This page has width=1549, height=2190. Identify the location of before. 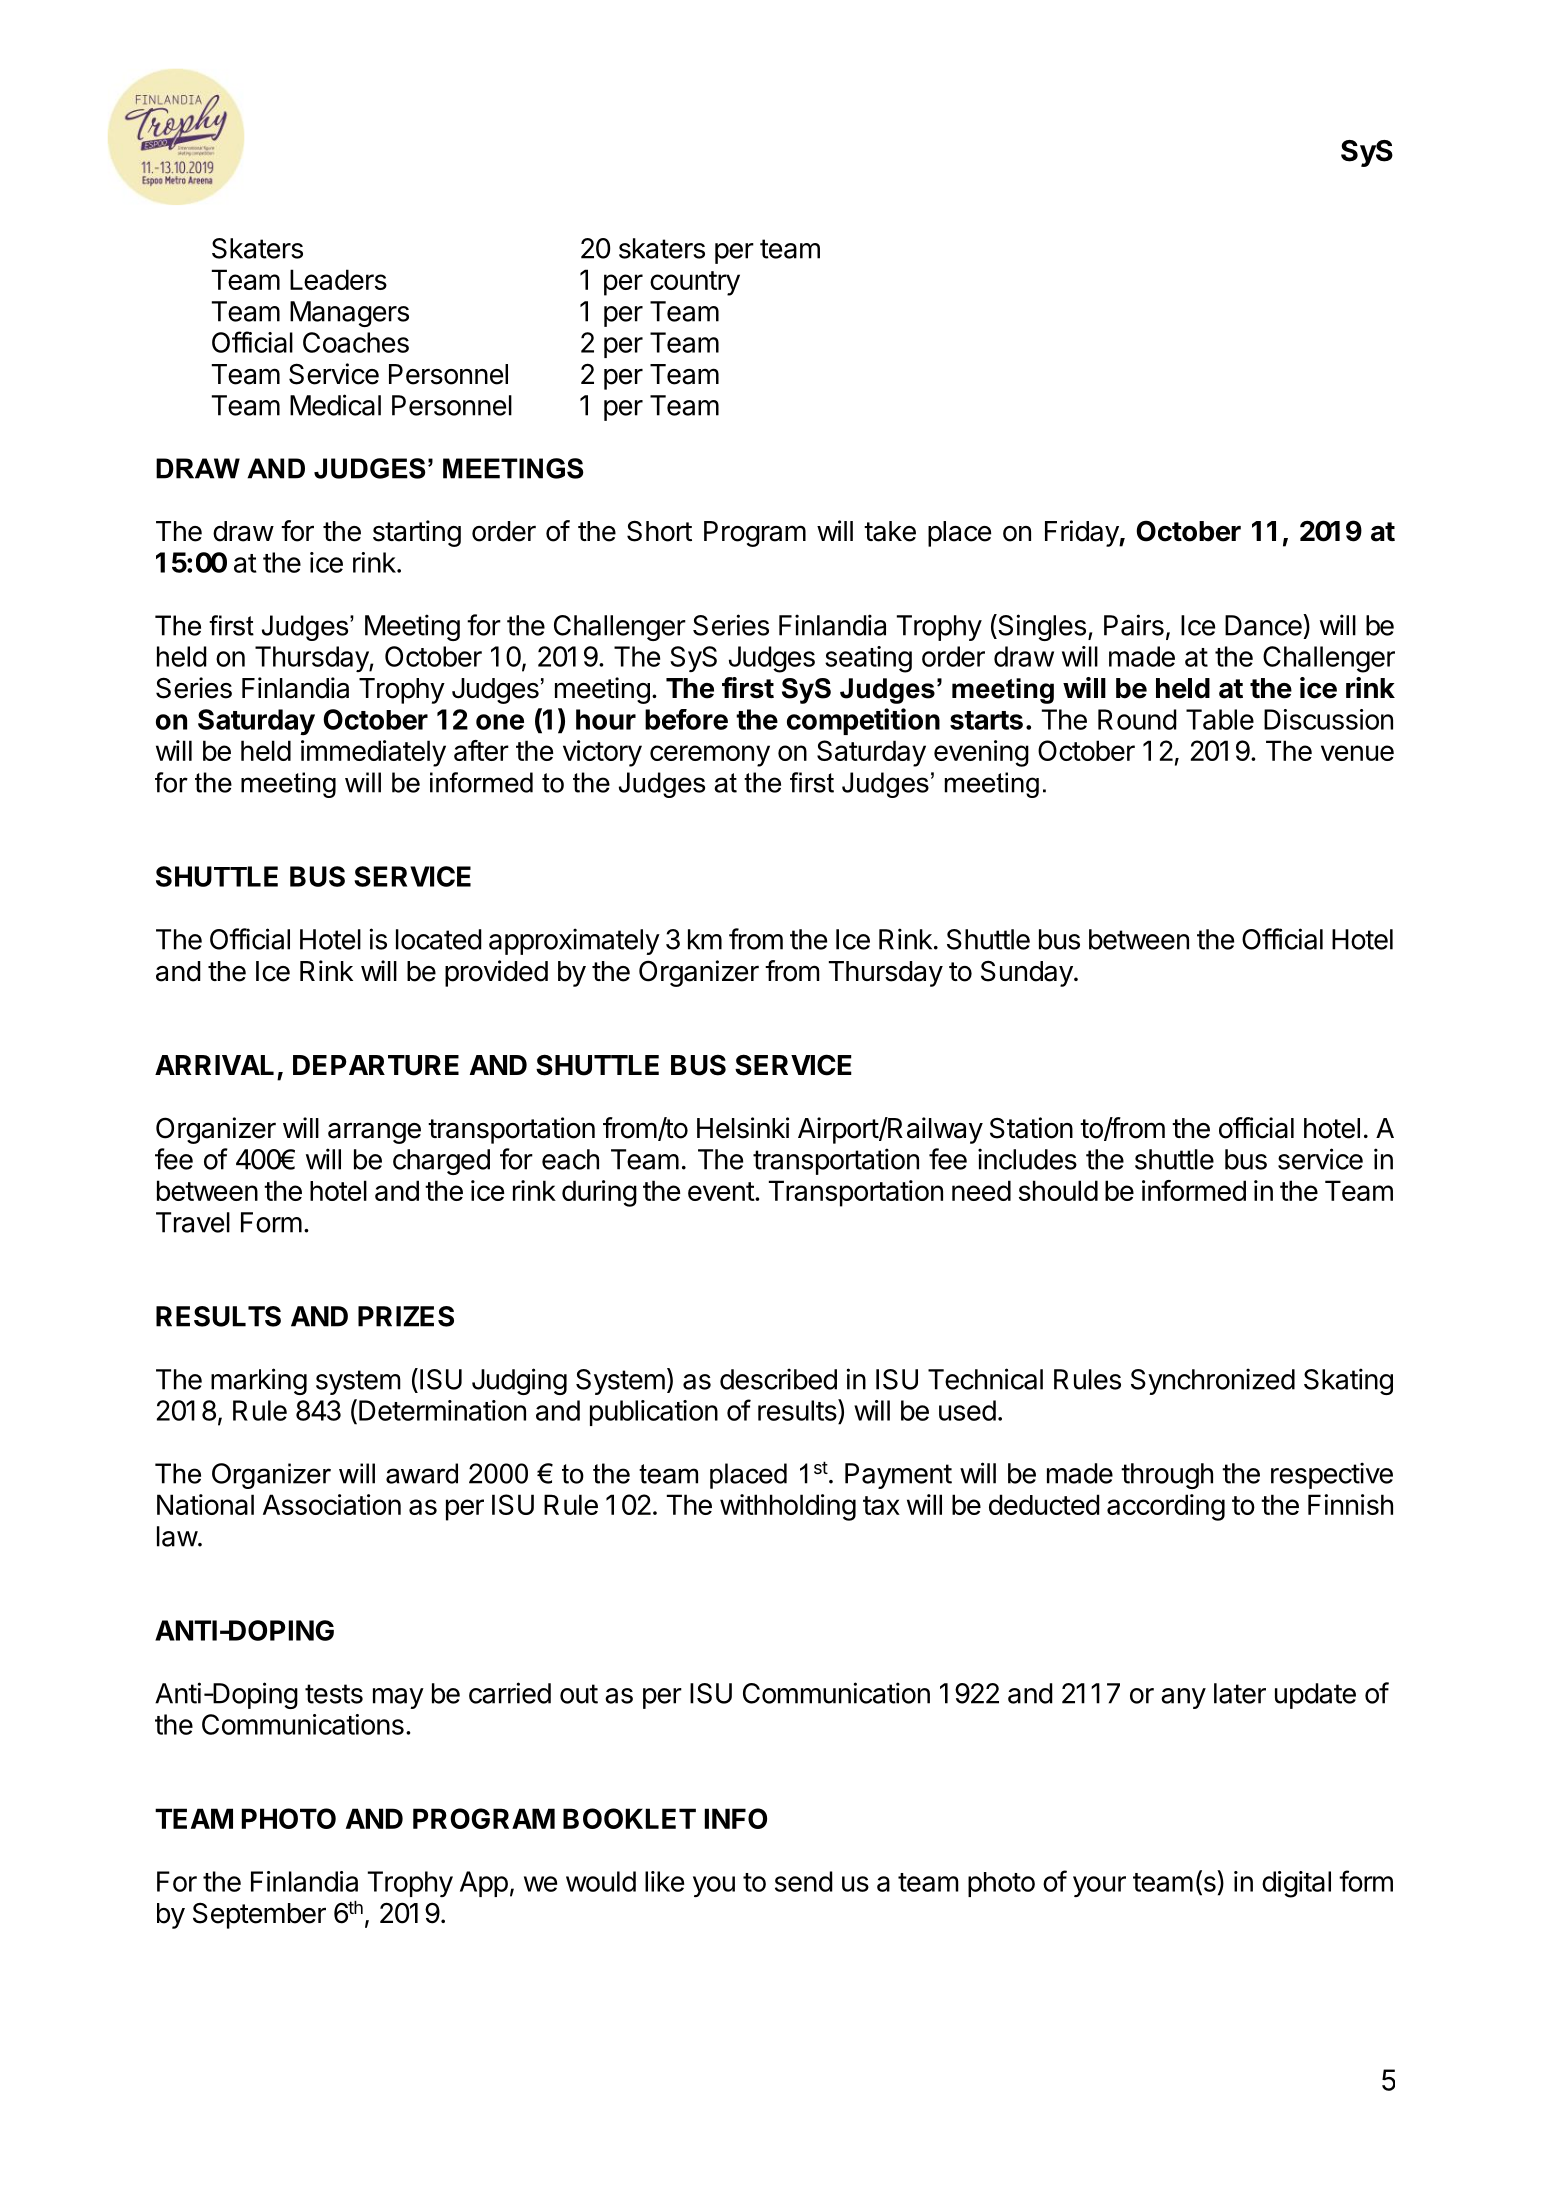
(686, 719).
